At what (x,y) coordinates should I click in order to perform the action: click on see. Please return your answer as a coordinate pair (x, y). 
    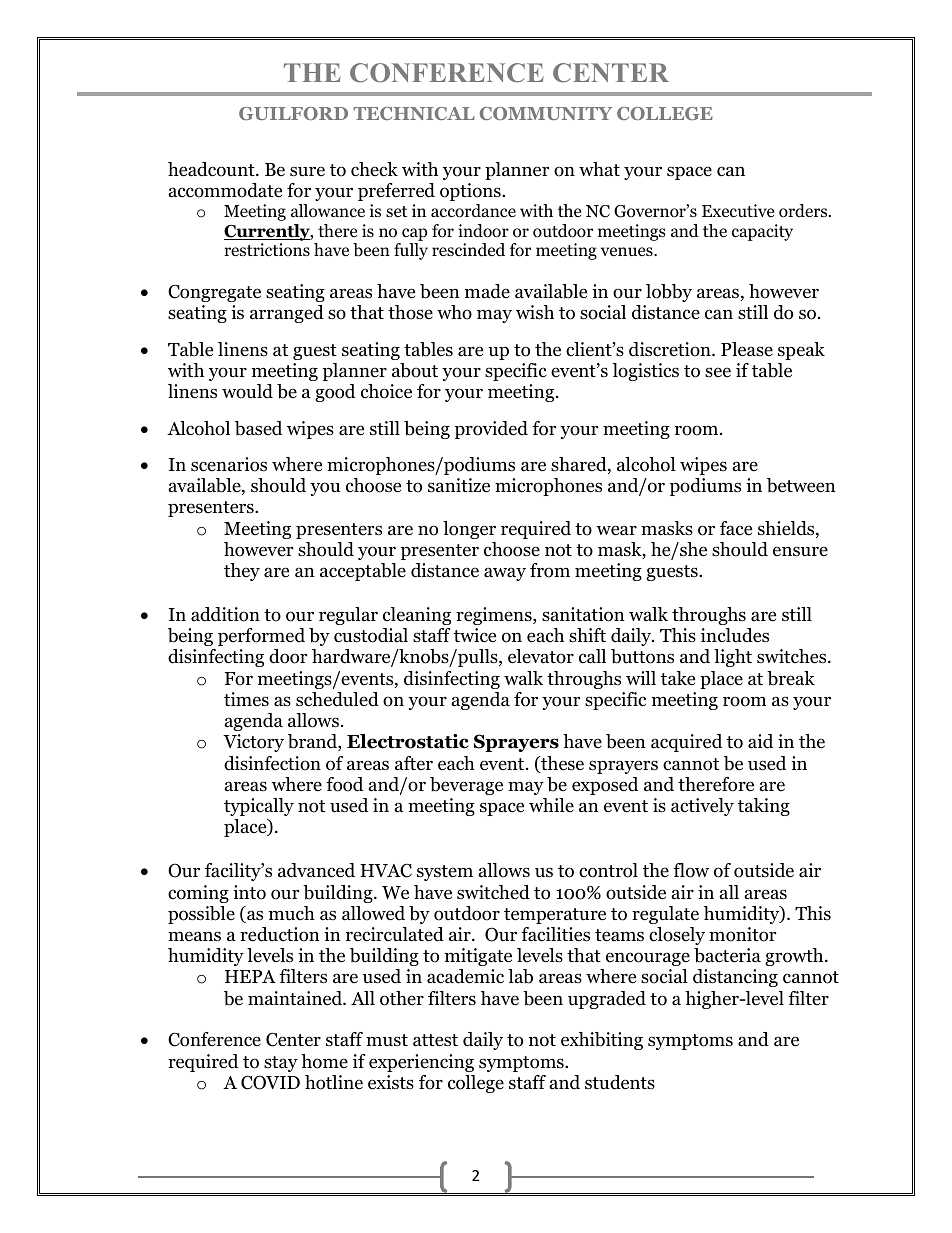
    Looking at the image, I should click on (718, 372).
